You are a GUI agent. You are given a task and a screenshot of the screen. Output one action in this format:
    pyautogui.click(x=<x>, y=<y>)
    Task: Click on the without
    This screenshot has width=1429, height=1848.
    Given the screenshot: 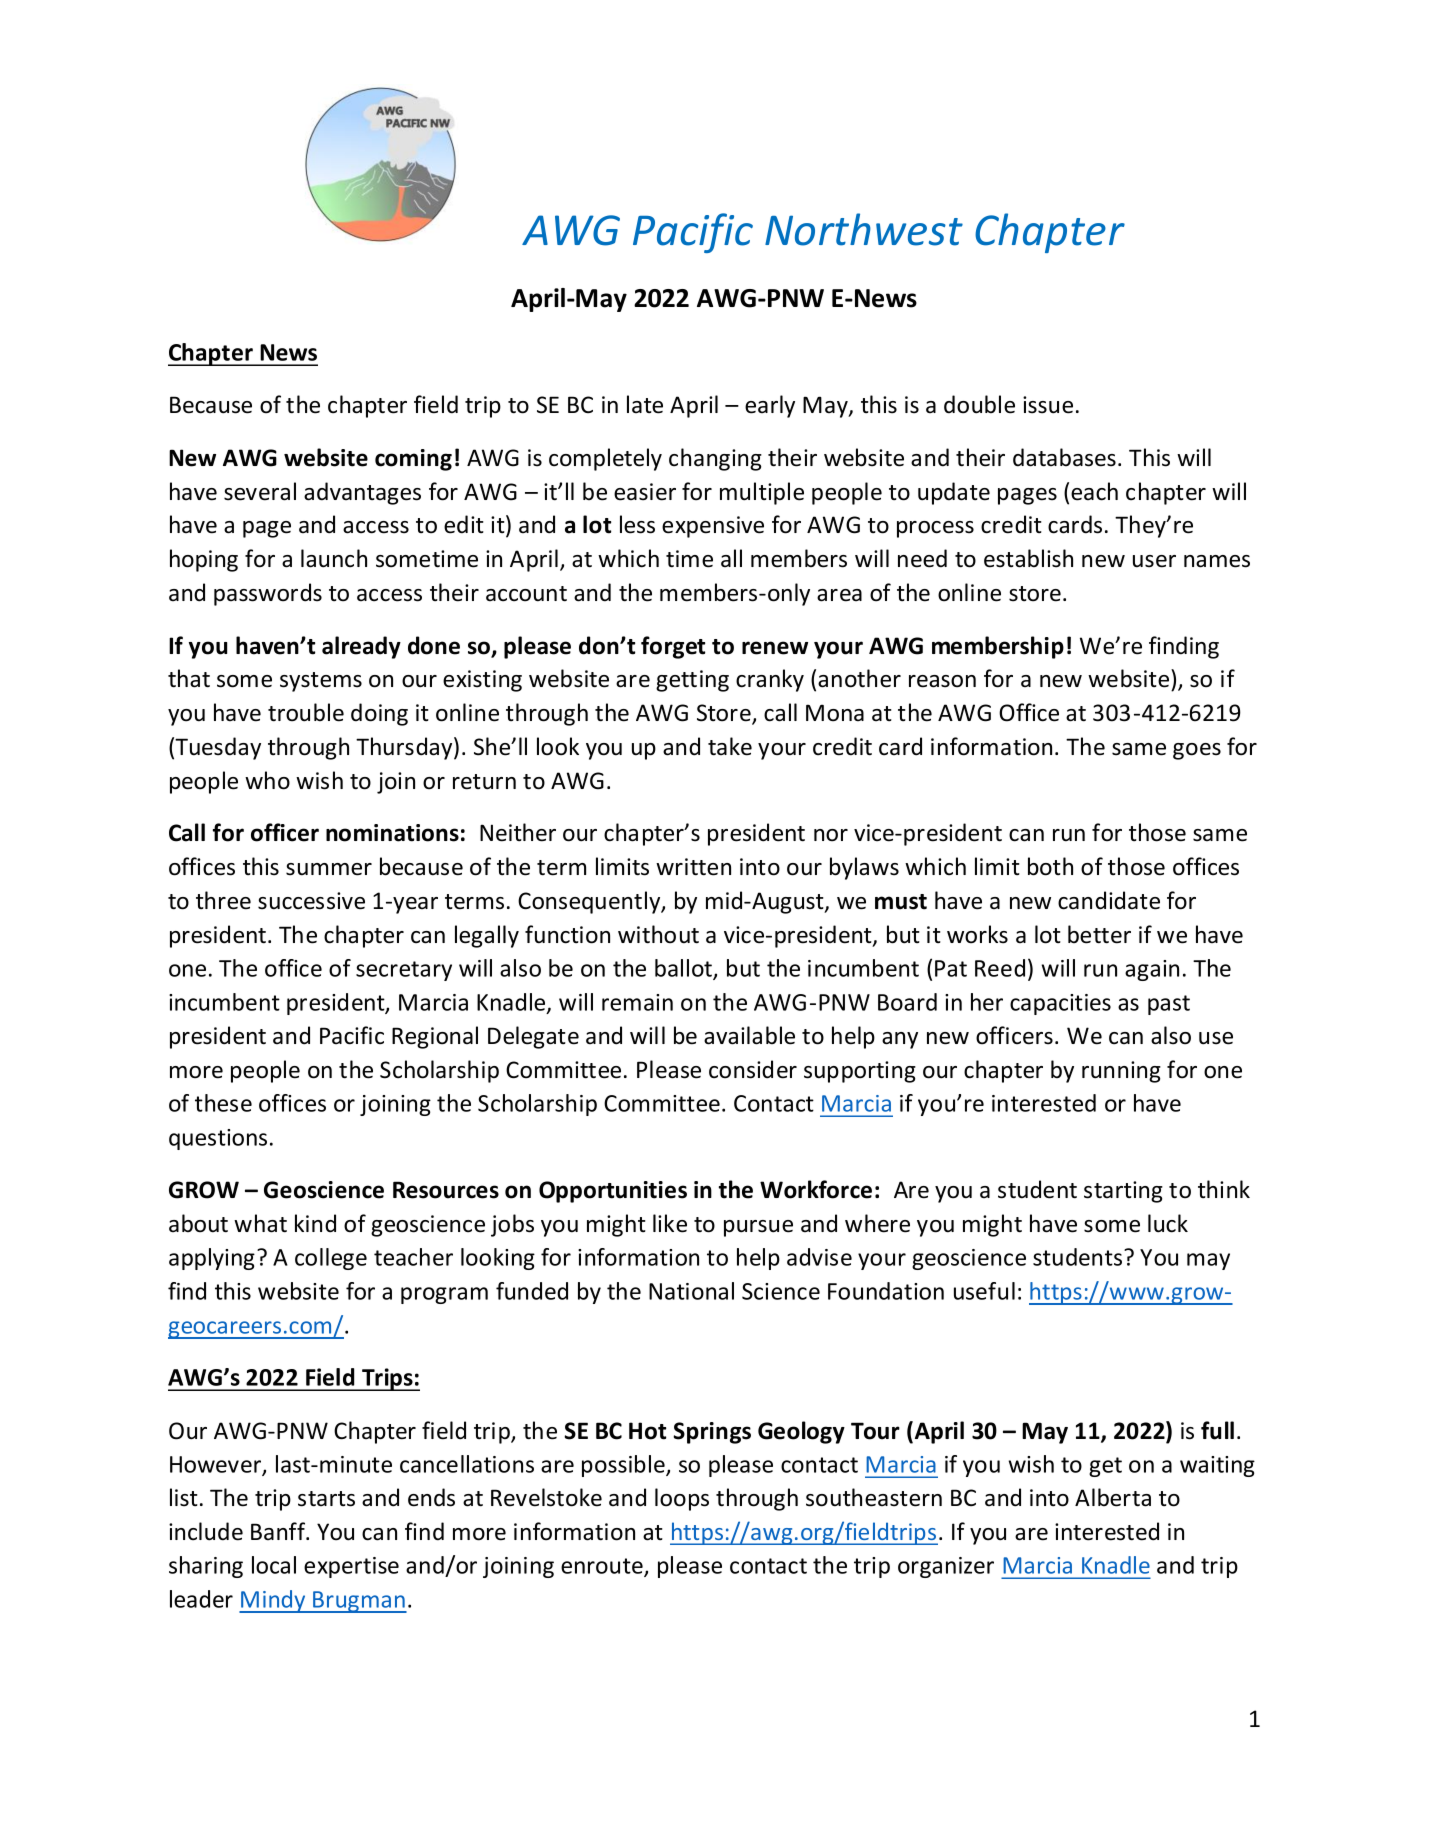 What is the action you would take?
    pyautogui.click(x=658, y=934)
